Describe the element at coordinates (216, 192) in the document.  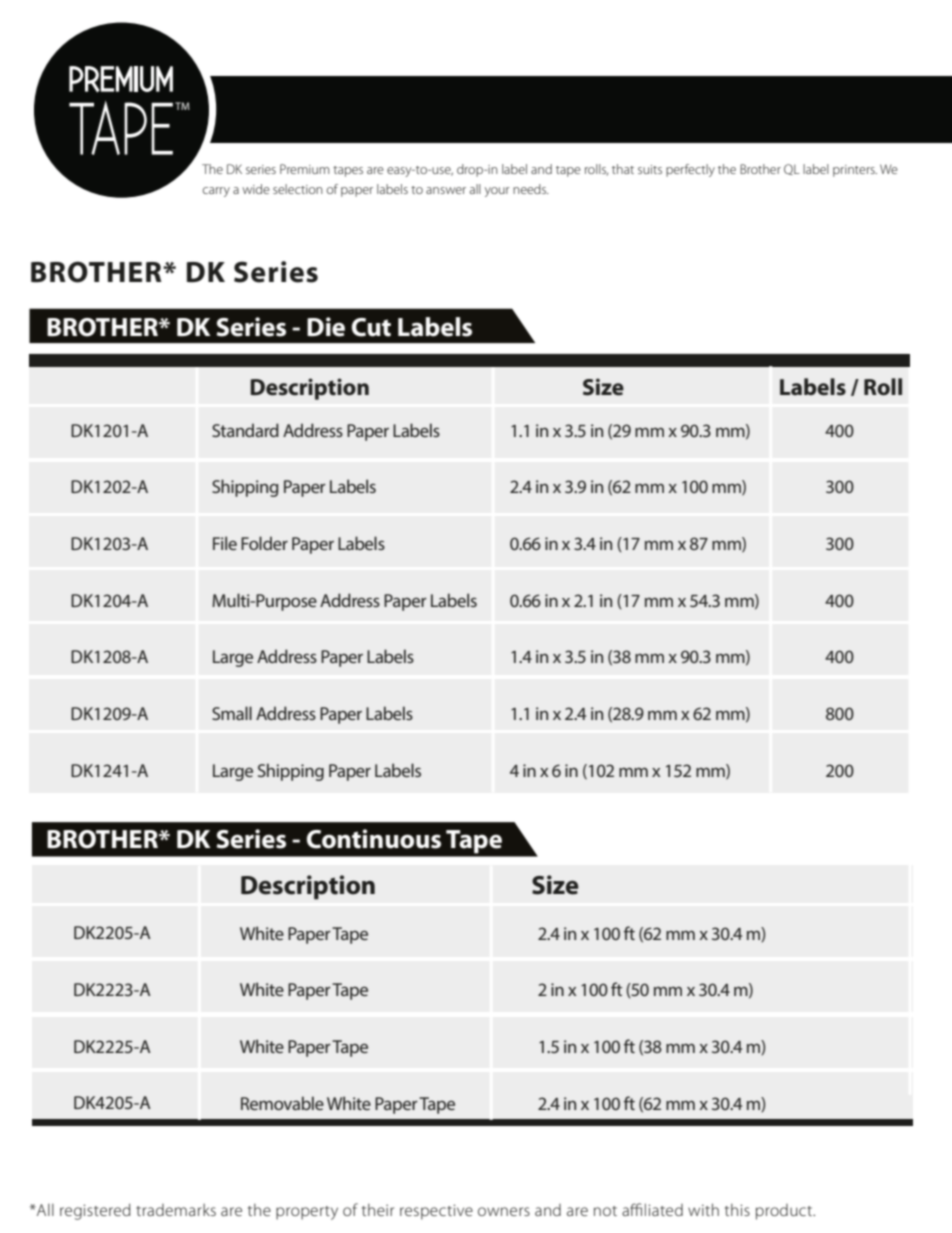
I see `carry` at that location.
